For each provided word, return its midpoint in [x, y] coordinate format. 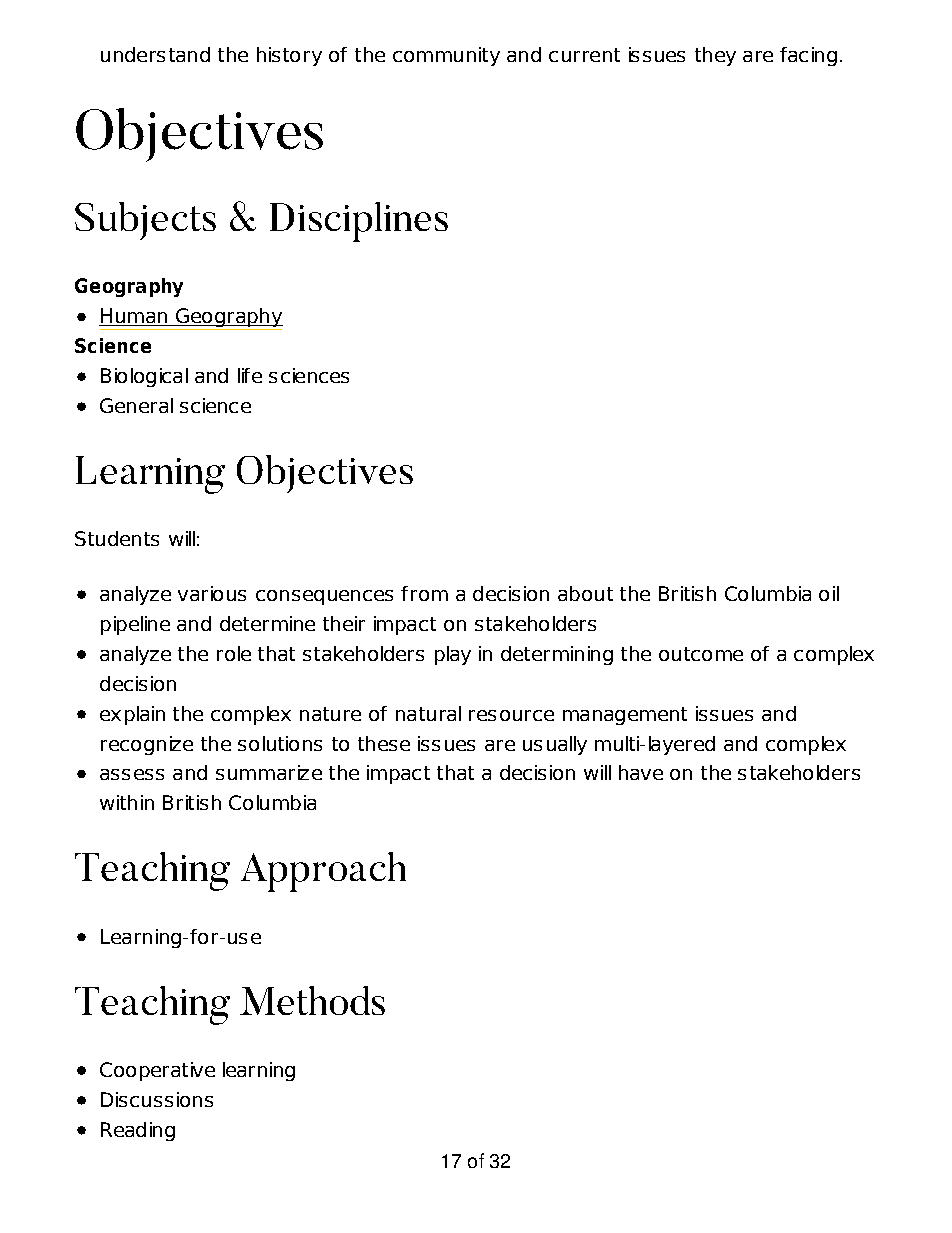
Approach [323, 872]
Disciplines [359, 222]
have [641, 772]
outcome [701, 654]
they [715, 56]
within [127, 802]
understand [155, 54]
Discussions [157, 1099]
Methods [312, 1000]
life [250, 375]
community [446, 56]
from [424, 593]
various [212, 593]
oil [829, 593]
